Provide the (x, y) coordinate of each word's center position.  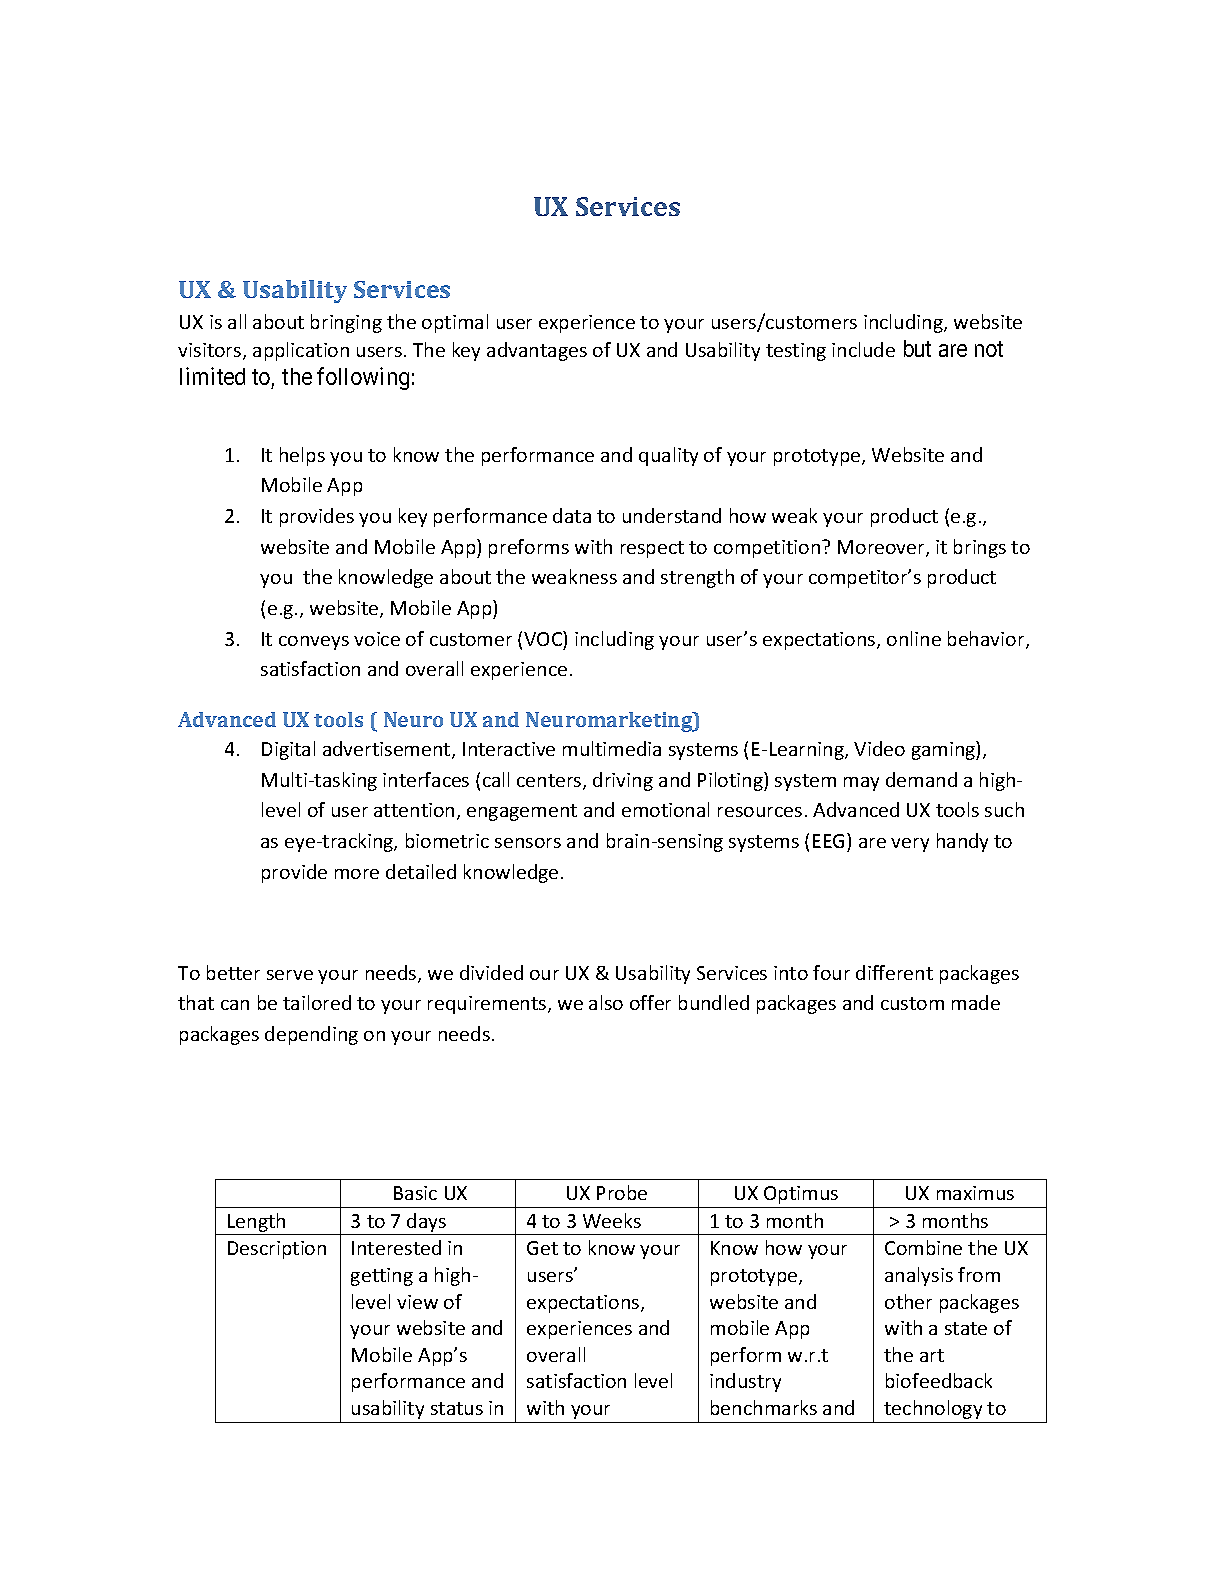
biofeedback (939, 1380)
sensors (528, 843)
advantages (537, 351)
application (301, 351)
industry (745, 1382)
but (917, 348)
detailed (421, 871)
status (457, 1408)
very (910, 845)
